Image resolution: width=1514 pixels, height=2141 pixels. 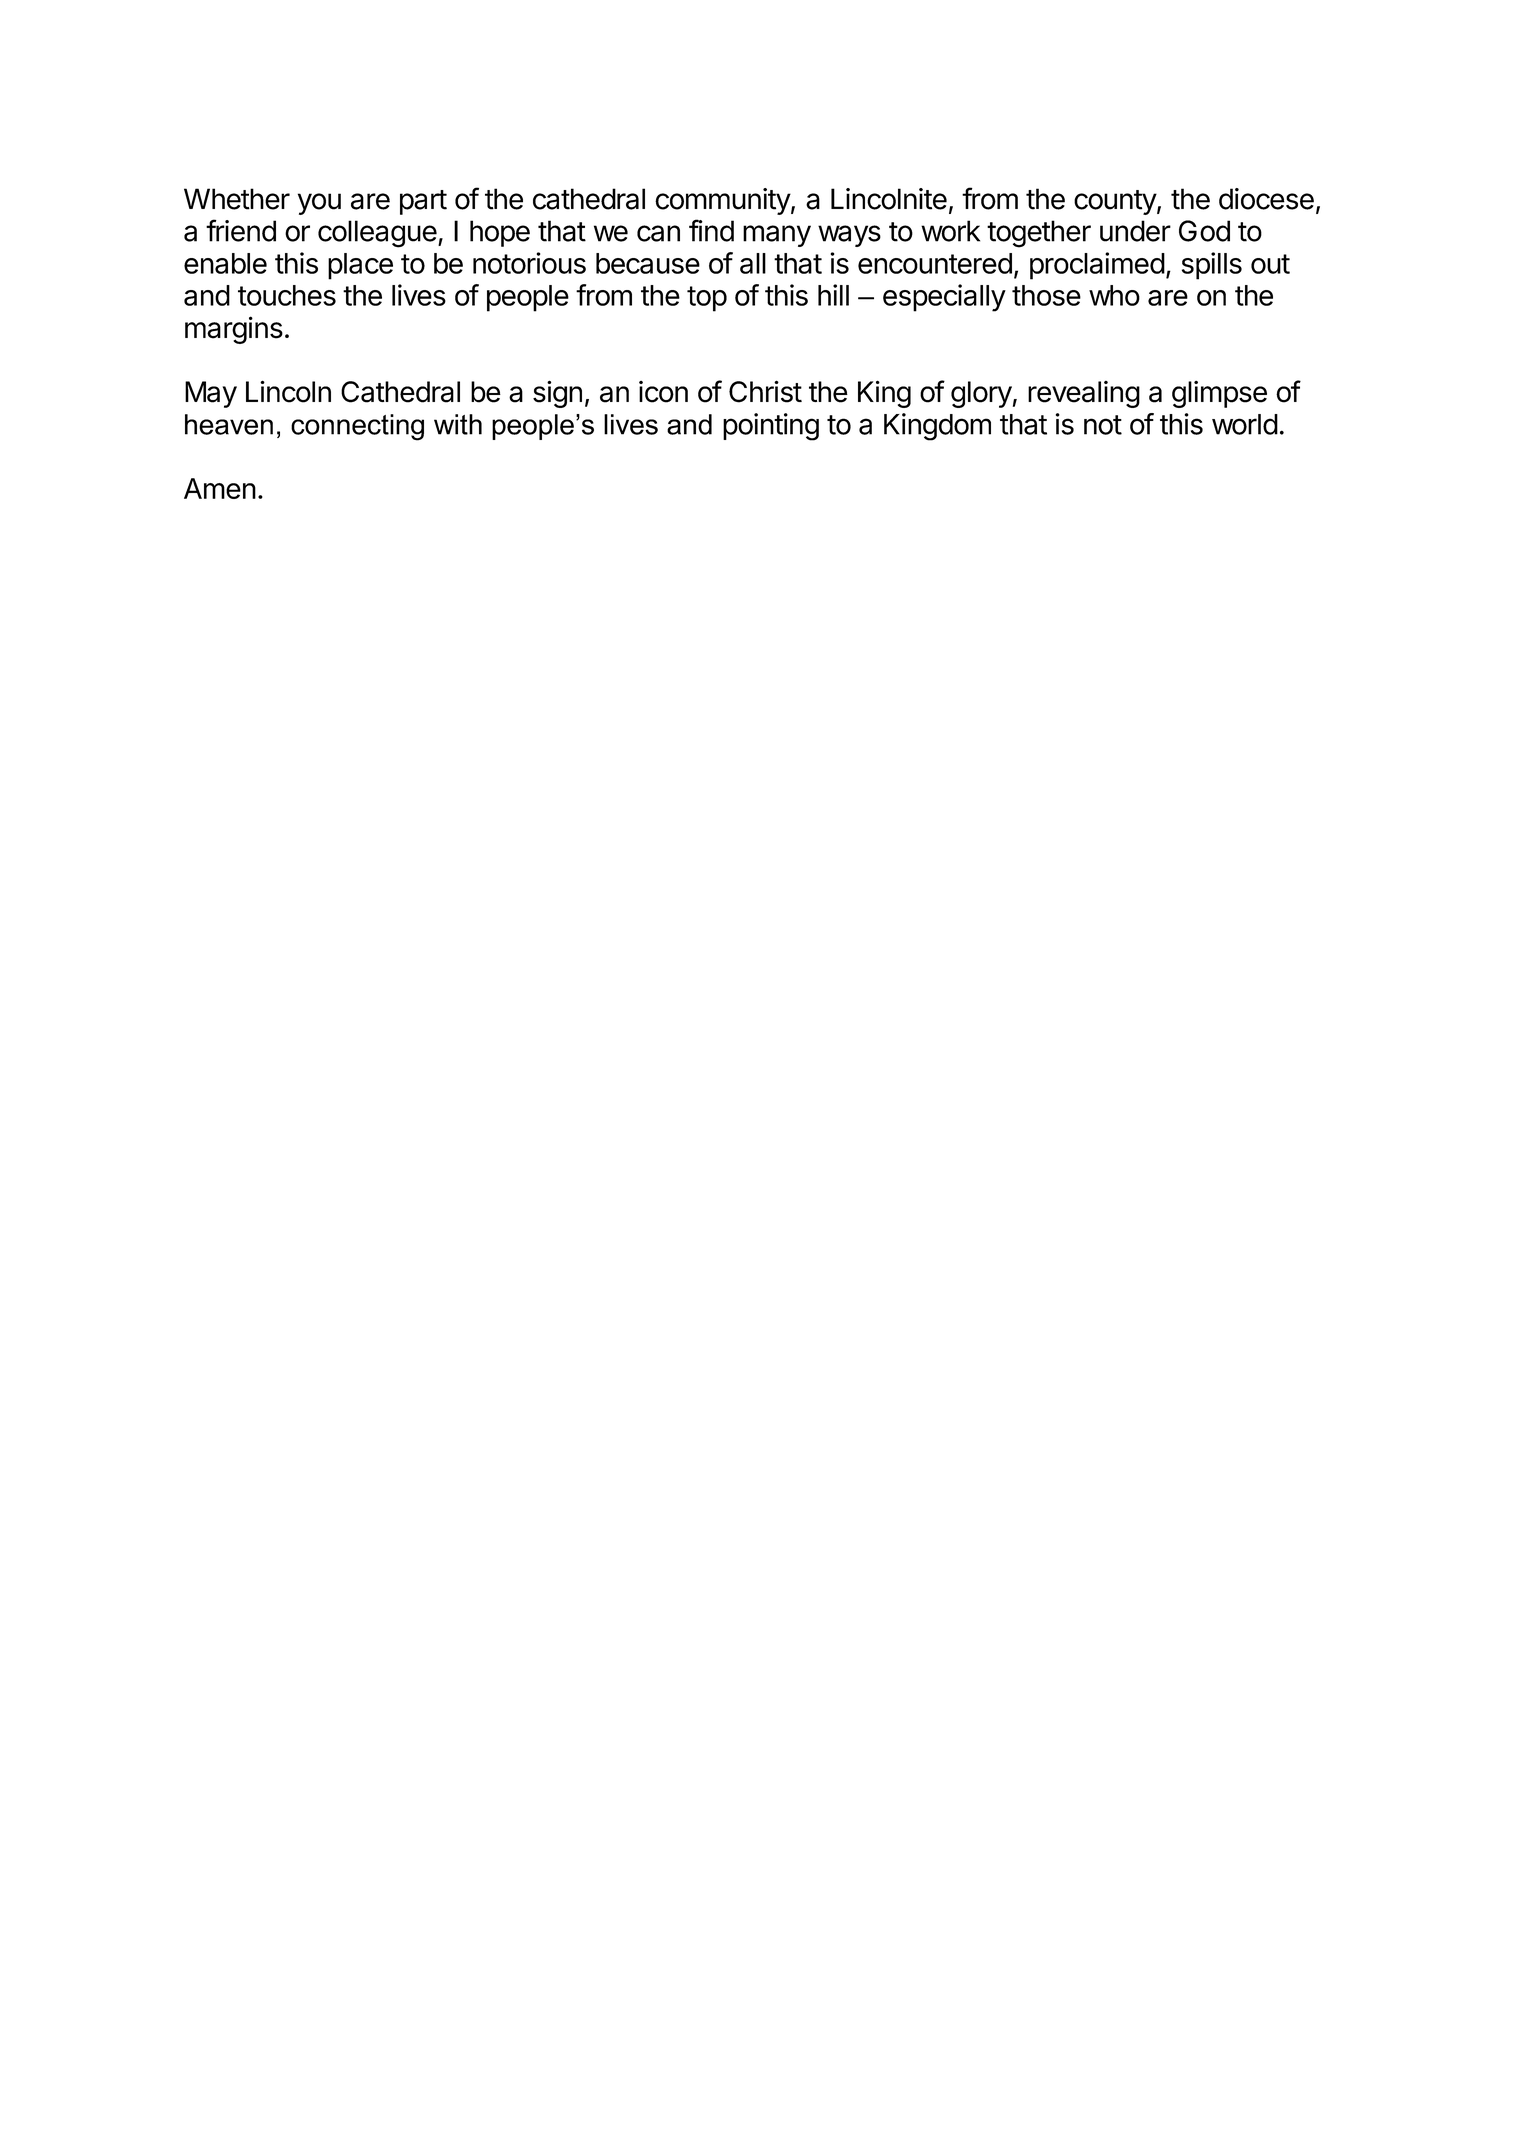 What do you see at coordinates (220, 488) in the document?
I see `Amen` at bounding box center [220, 488].
